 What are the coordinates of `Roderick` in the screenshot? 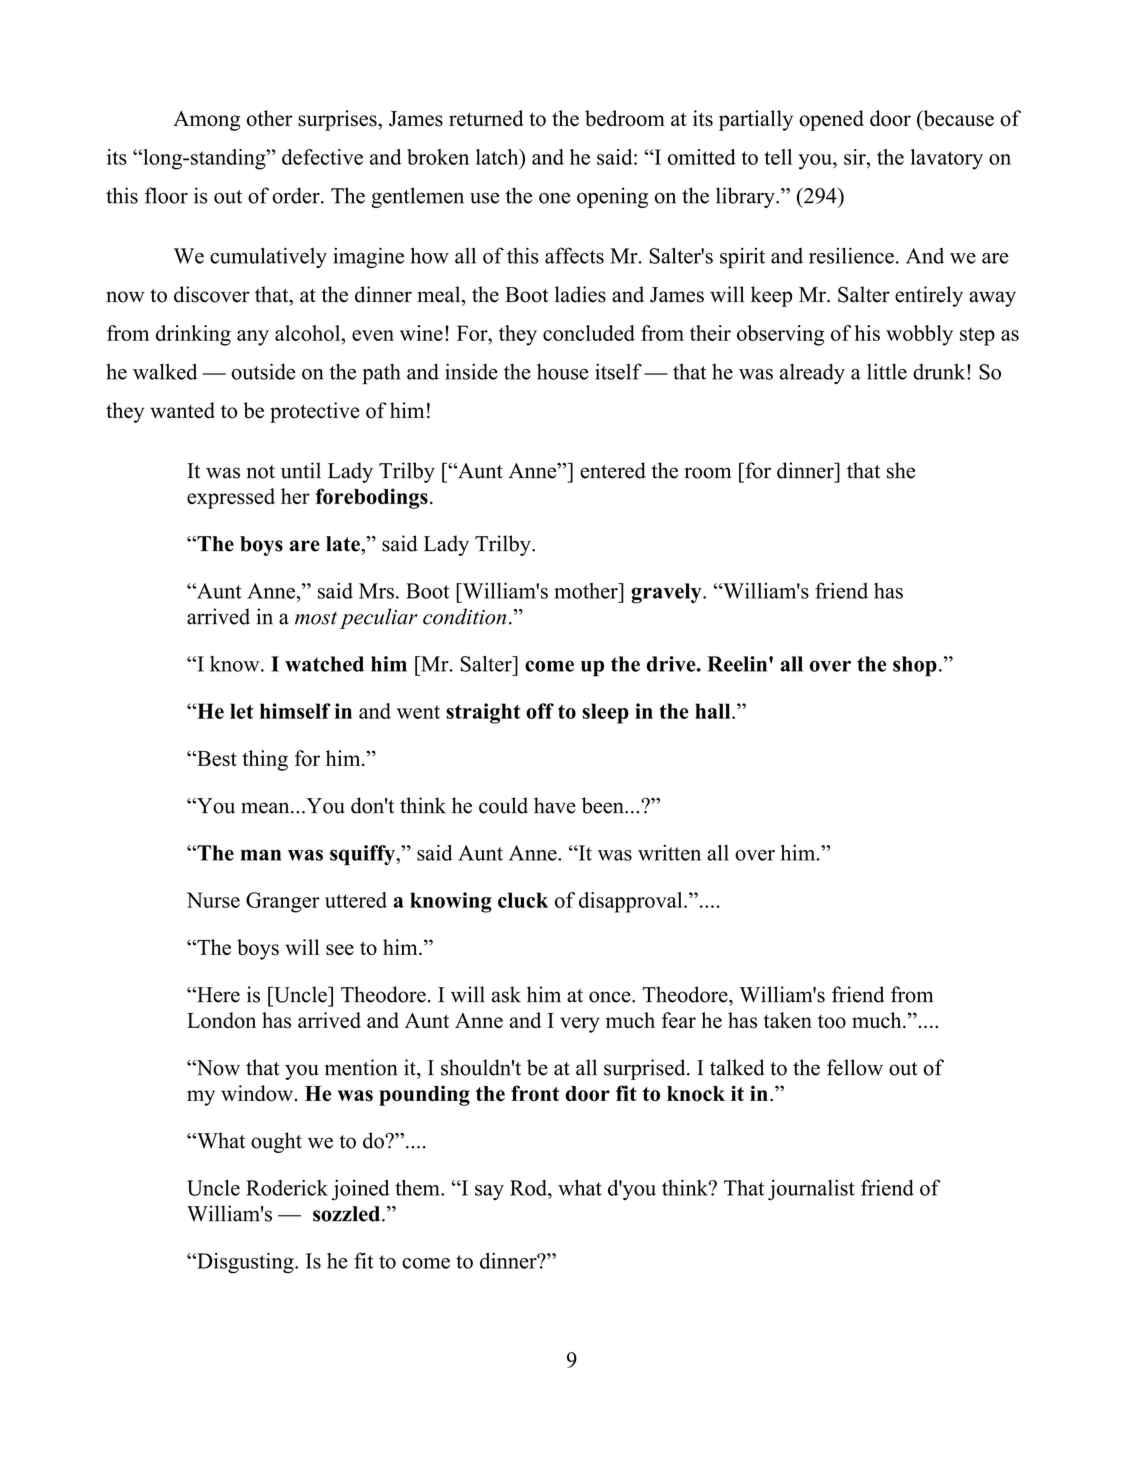 It's located at (287, 1188).
